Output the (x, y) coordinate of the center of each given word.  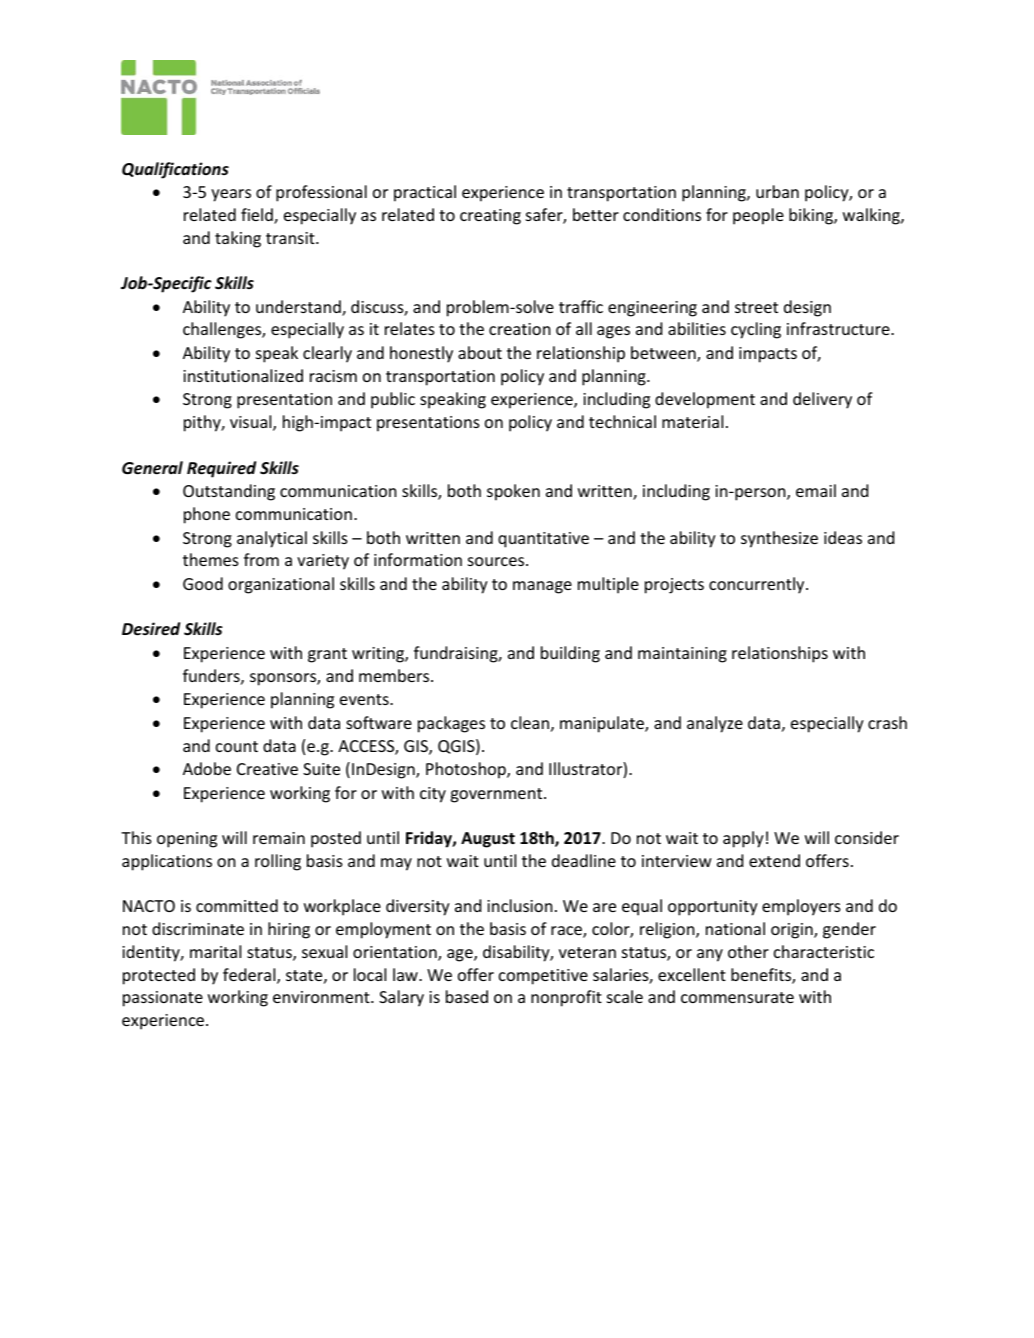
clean (530, 722)
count (237, 746)
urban (777, 191)
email (816, 490)
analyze (715, 724)
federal (250, 976)
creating (490, 217)
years (231, 195)
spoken (513, 492)
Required (221, 469)
